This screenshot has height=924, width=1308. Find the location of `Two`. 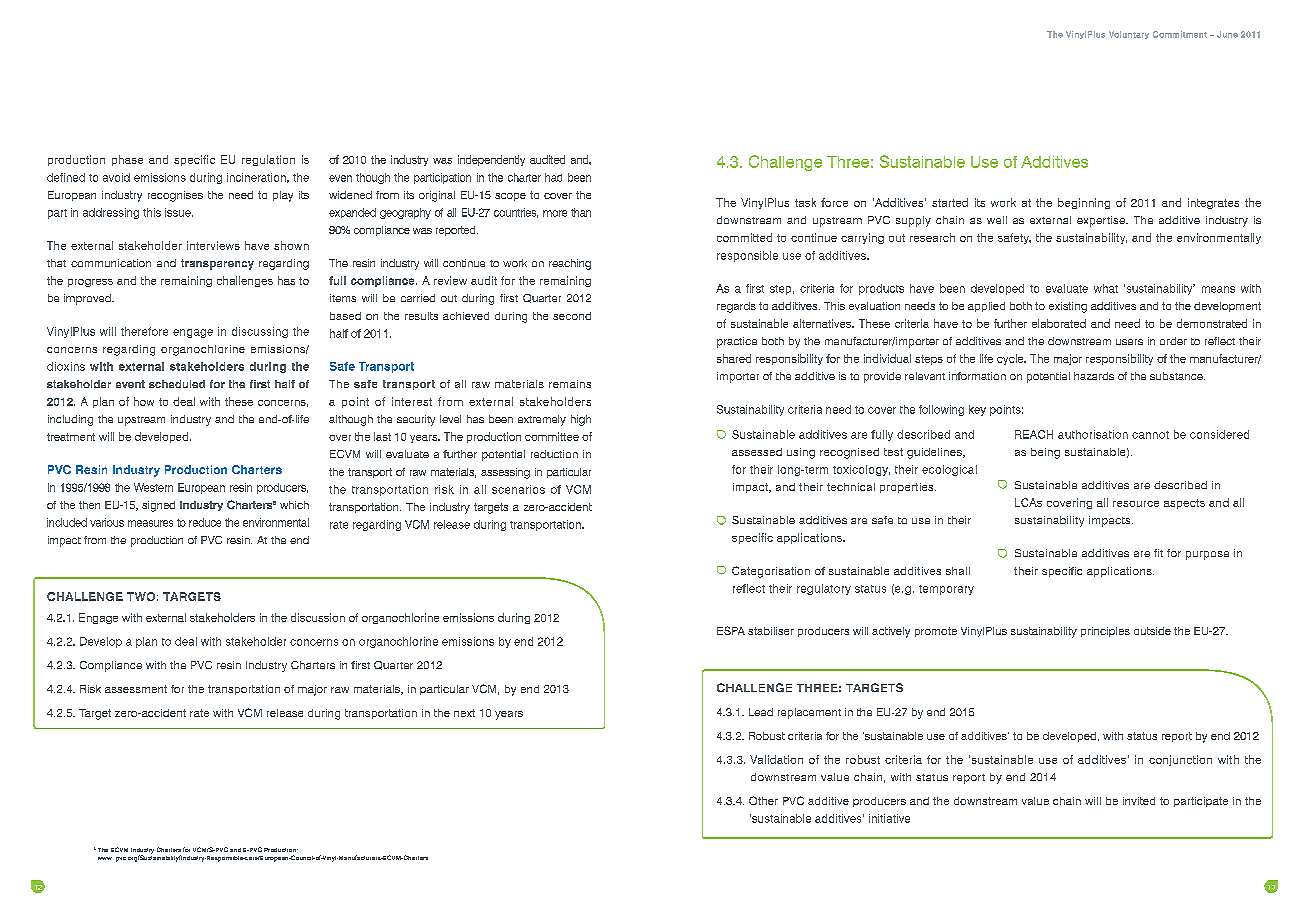

Two is located at coordinates (141, 596).
